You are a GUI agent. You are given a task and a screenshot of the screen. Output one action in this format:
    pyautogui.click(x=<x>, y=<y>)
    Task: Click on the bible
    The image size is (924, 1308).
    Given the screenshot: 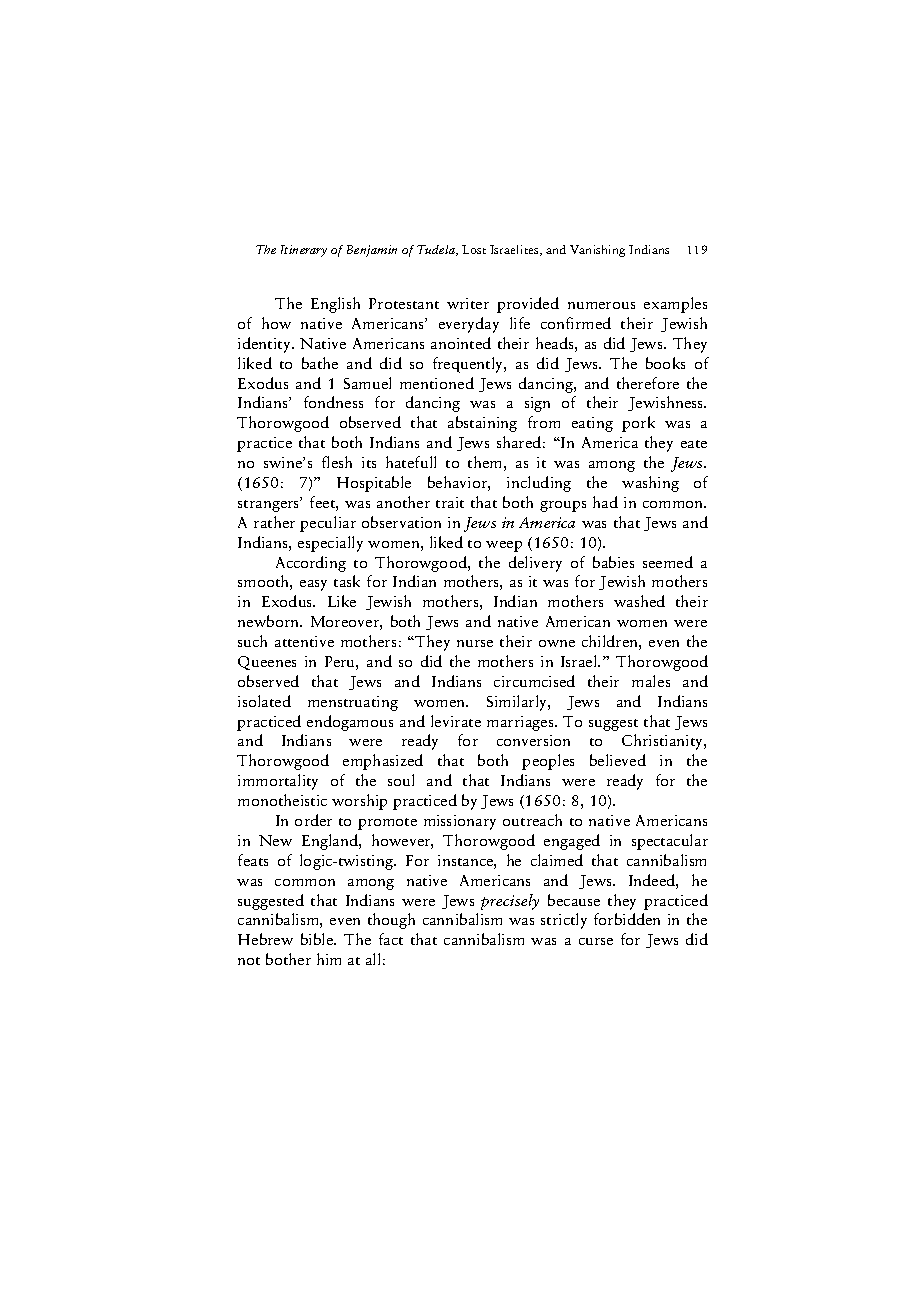 What is the action you would take?
    pyautogui.click(x=318, y=939)
